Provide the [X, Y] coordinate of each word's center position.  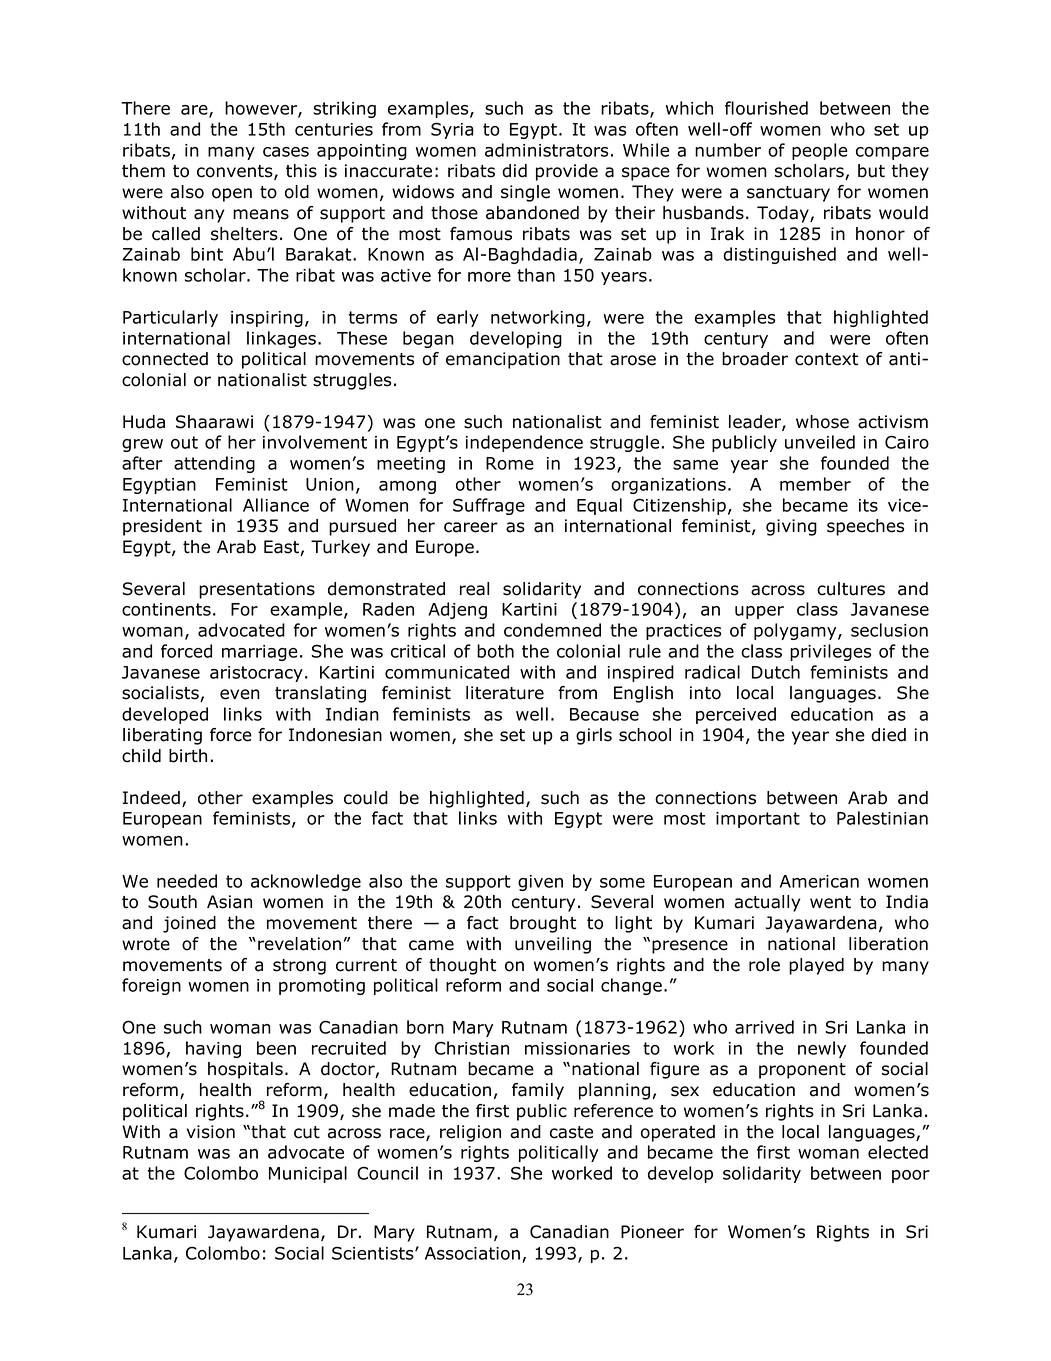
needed [187, 881]
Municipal [308, 1174]
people [820, 151]
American [819, 881]
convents [236, 172]
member [815, 484]
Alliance [276, 505]
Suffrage [489, 506]
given [540, 883]
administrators [546, 150]
